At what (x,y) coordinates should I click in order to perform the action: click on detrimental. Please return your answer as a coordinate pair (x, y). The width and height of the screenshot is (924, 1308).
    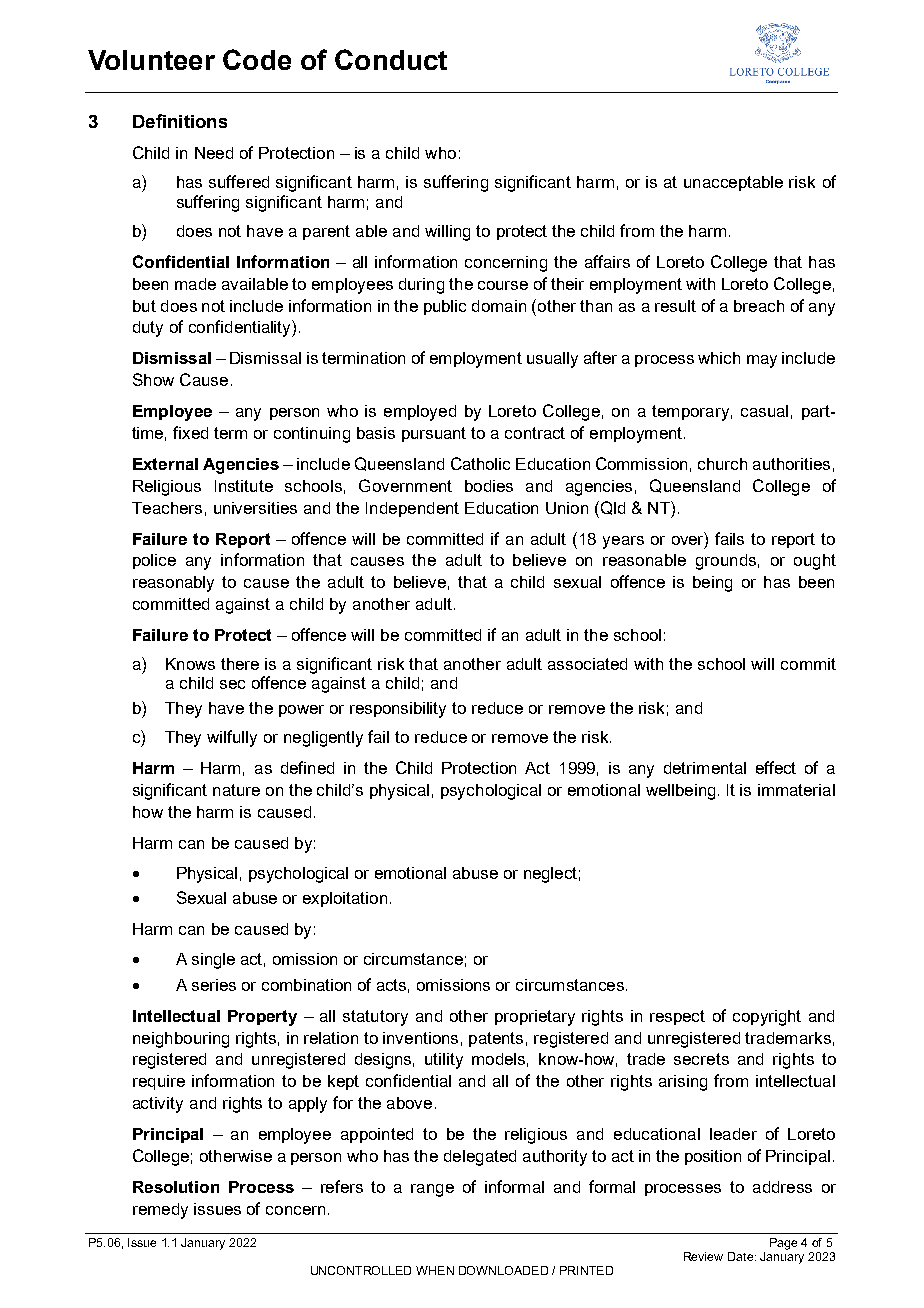
    Looking at the image, I should click on (705, 768).
